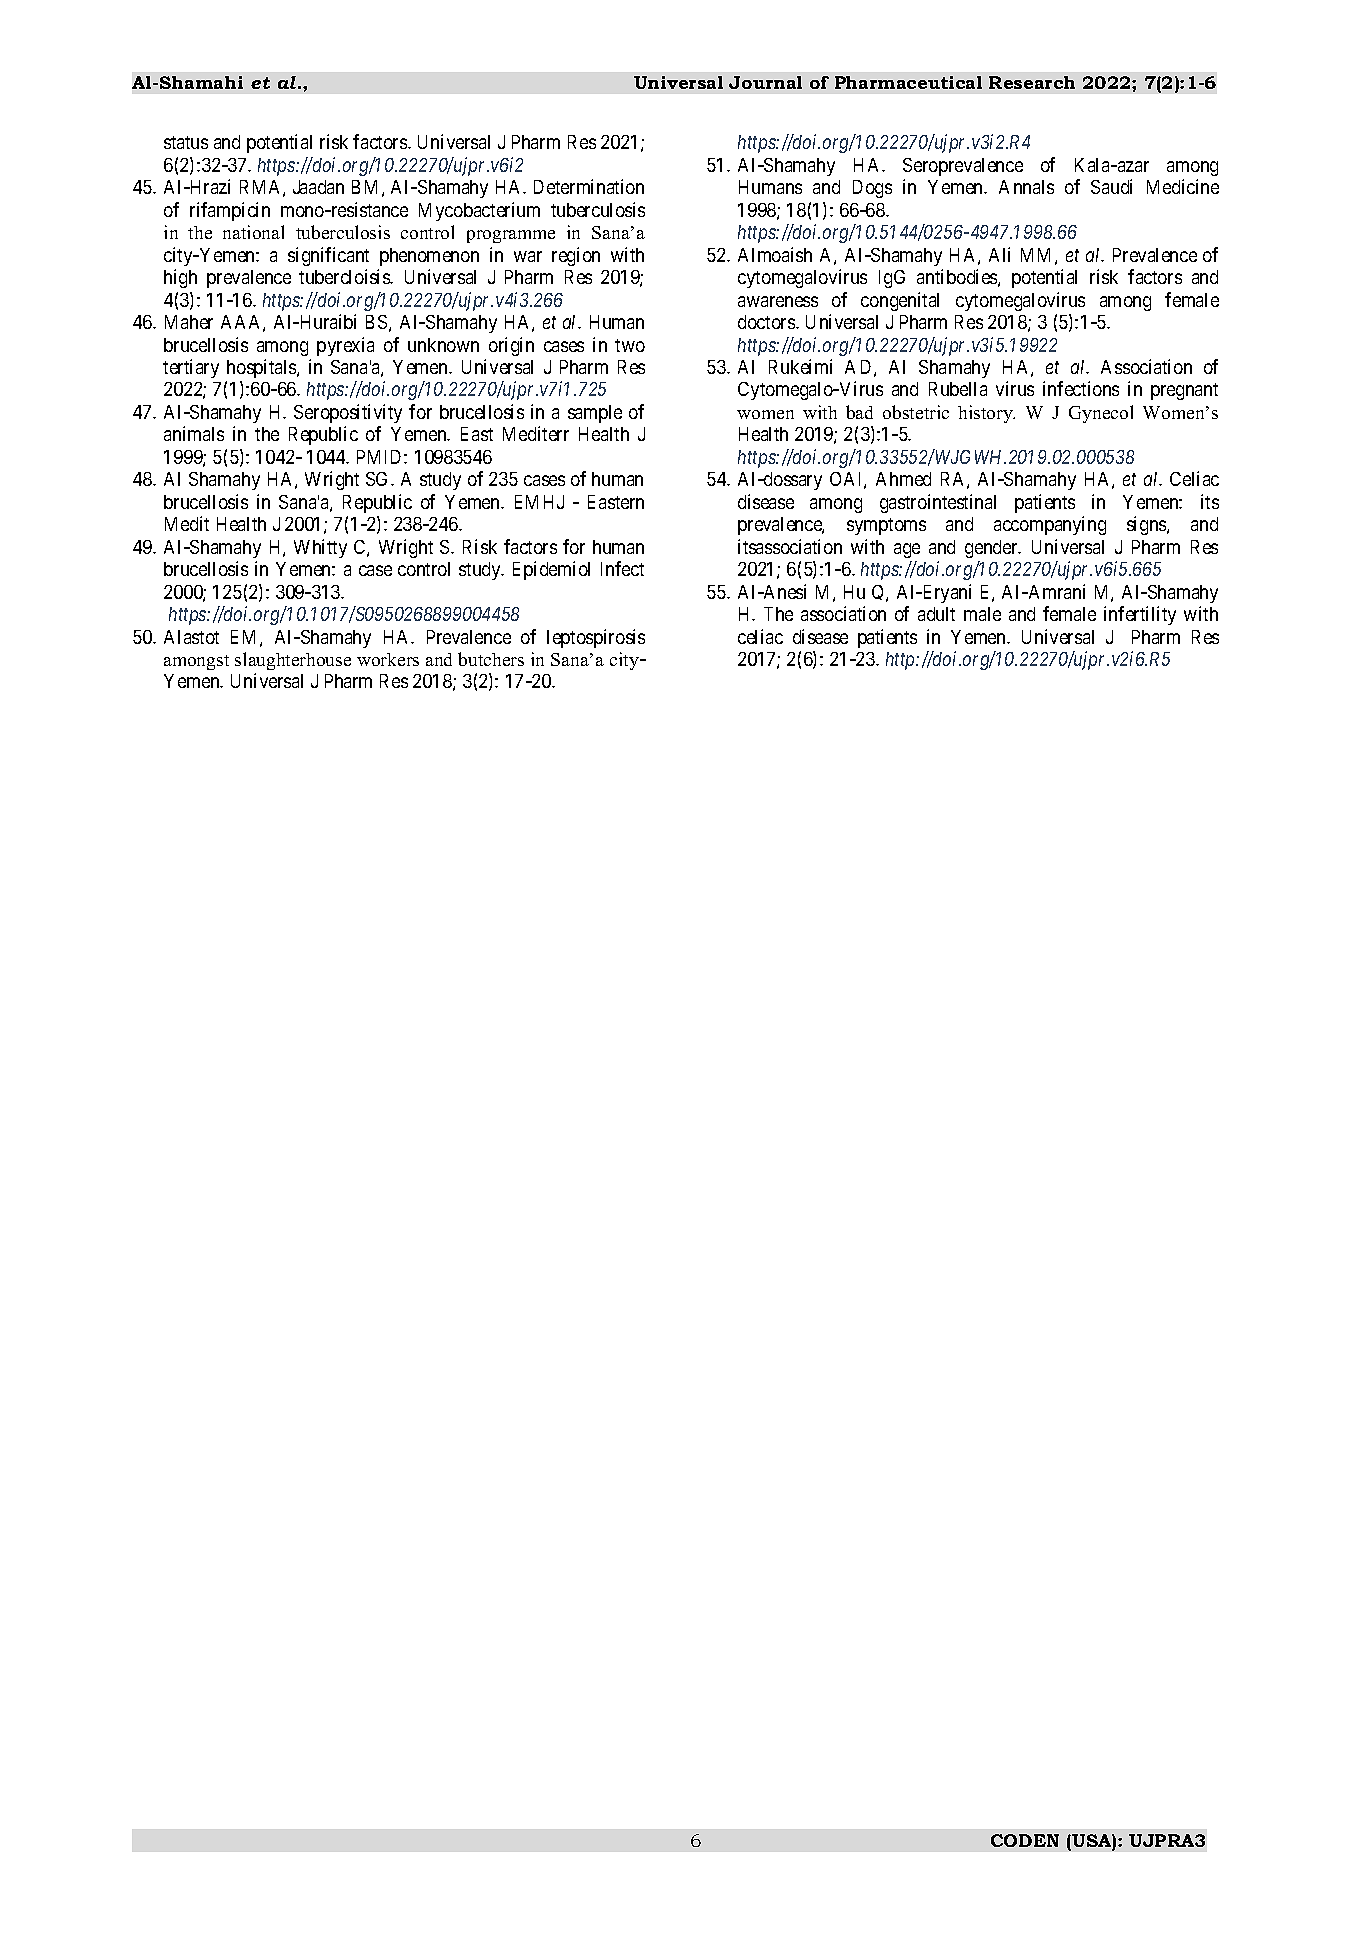  I want to click on slaughterhouse, so click(293, 661).
